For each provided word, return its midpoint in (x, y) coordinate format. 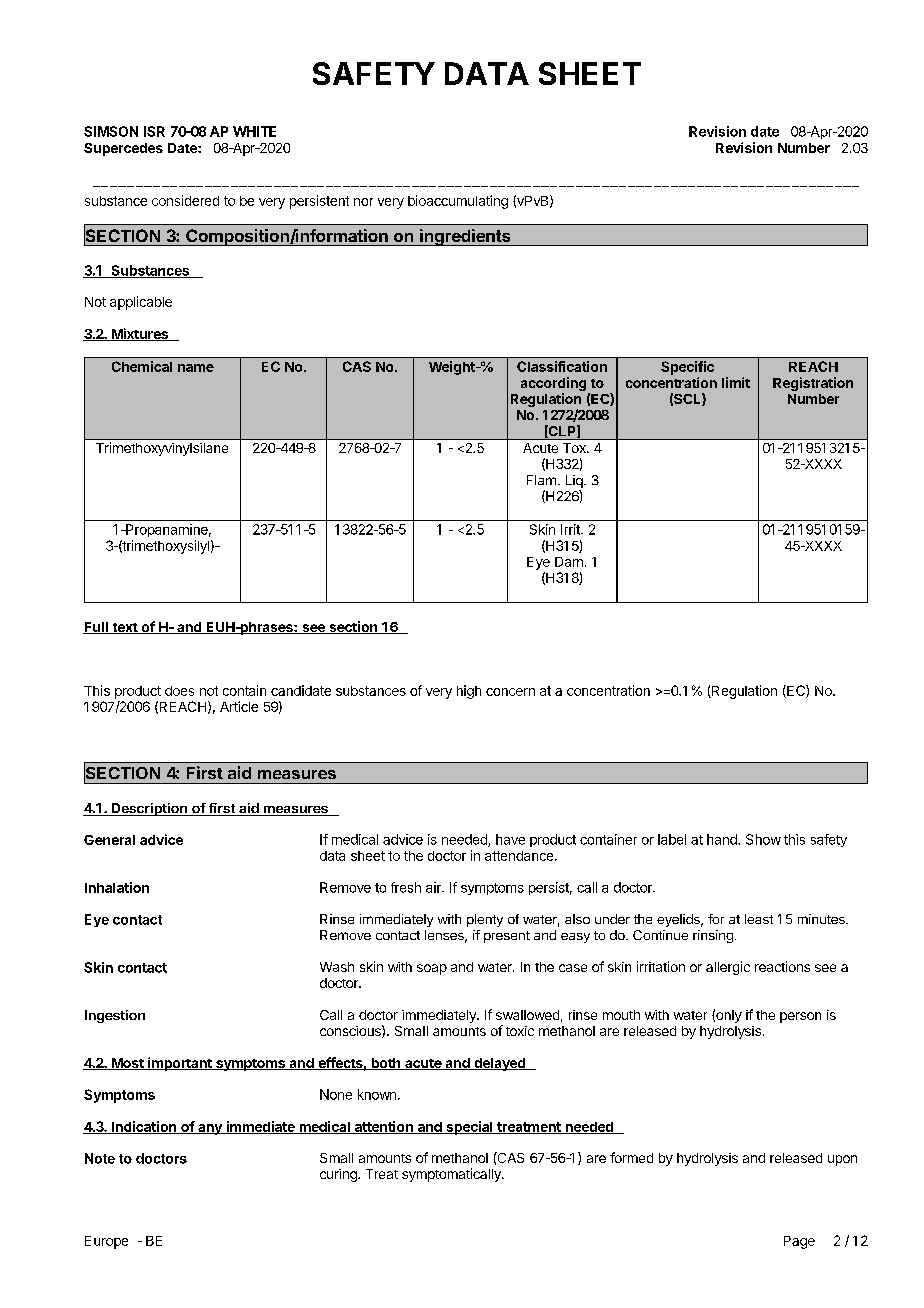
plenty (485, 920)
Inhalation (117, 887)
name (196, 368)
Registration (813, 384)
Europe (106, 1242)
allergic (728, 968)
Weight (453, 368)
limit (736, 382)
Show (763, 839)
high (469, 692)
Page (799, 1242)
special (469, 1128)
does (179, 691)
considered (185, 200)
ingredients (465, 237)
